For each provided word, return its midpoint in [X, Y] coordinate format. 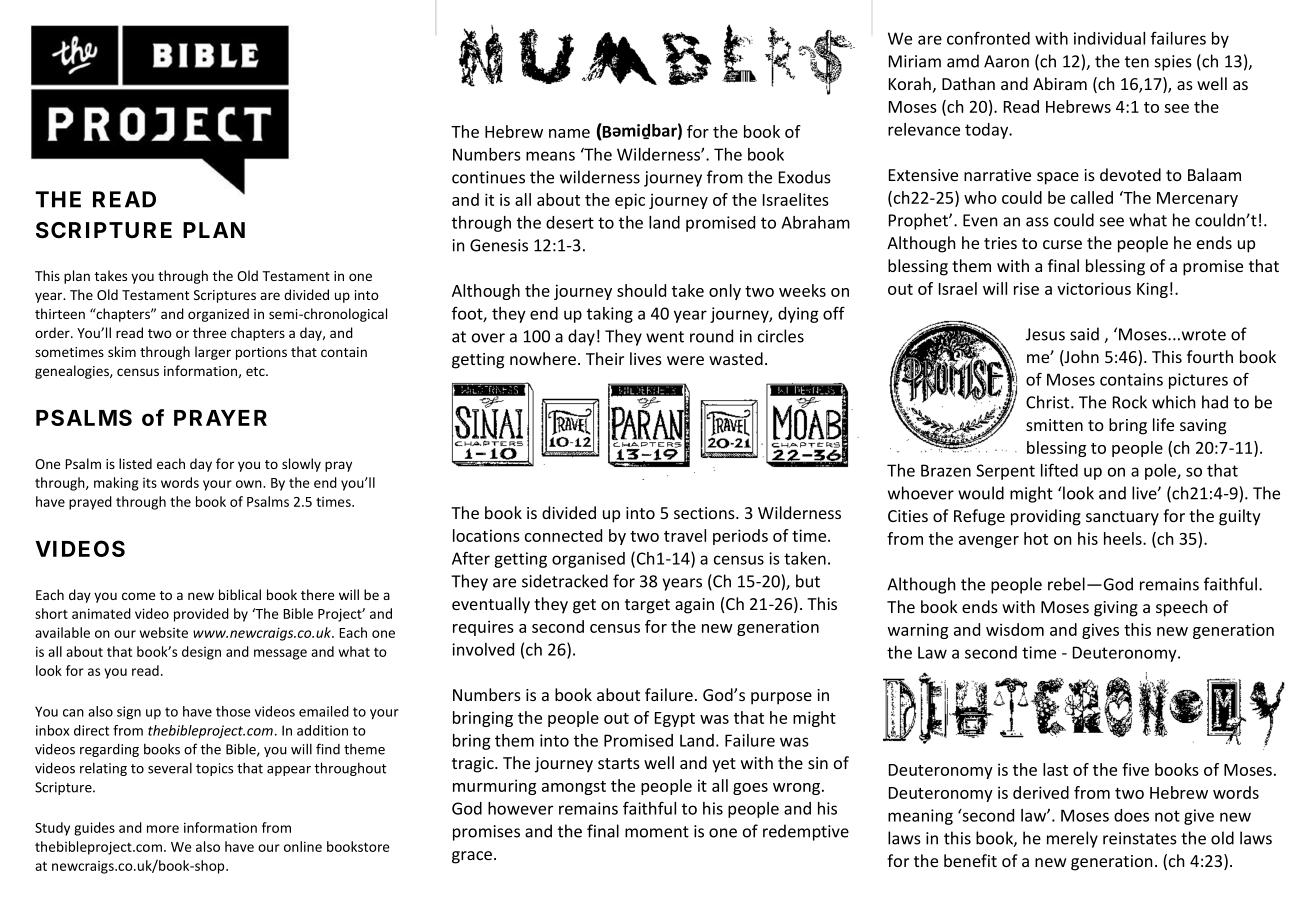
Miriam [915, 61]
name [569, 133]
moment [657, 832]
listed [135, 463]
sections [705, 513]
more [163, 829]
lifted [1059, 470]
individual [1109, 38]
